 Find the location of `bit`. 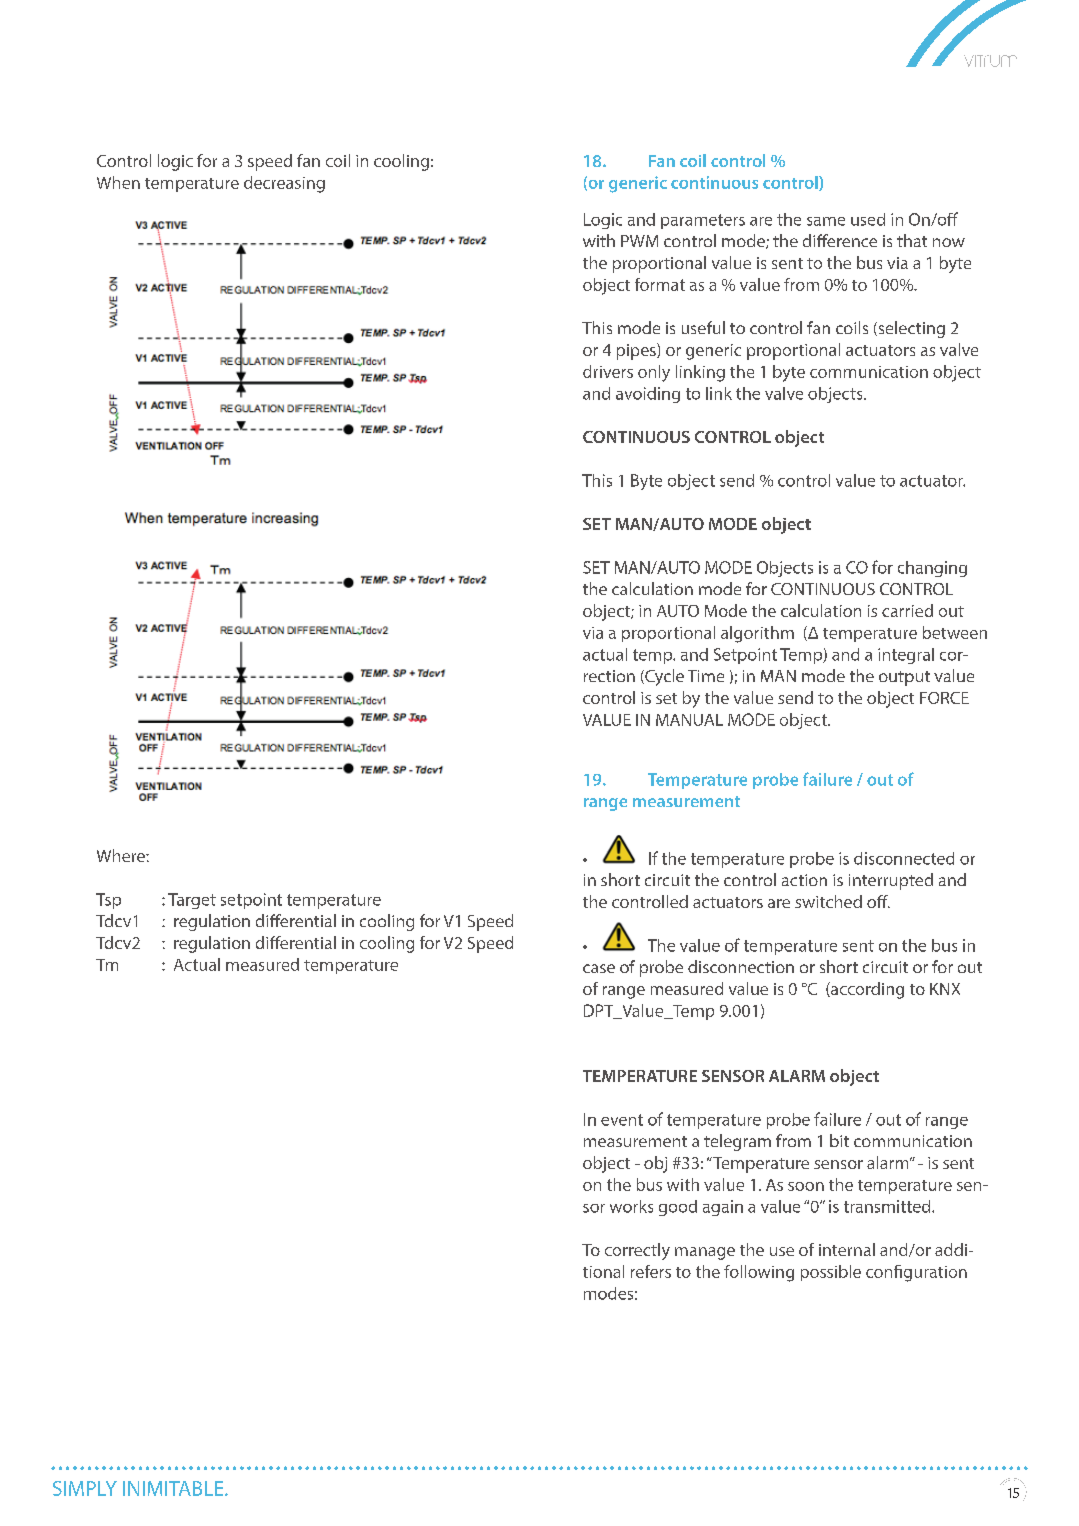

bit is located at coordinates (839, 1140).
